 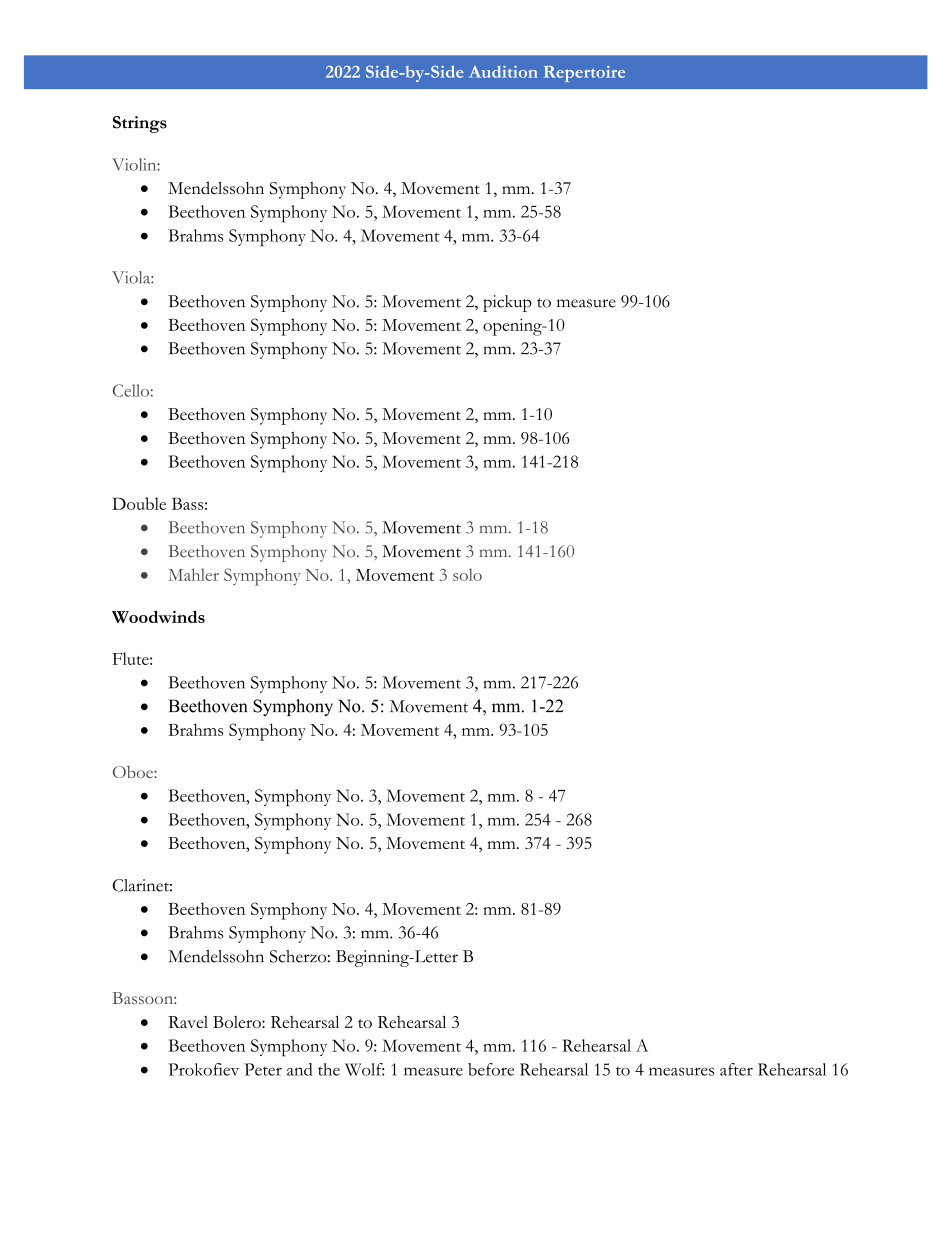 What do you see at coordinates (491, 1069) in the document?
I see `before` at bounding box center [491, 1069].
